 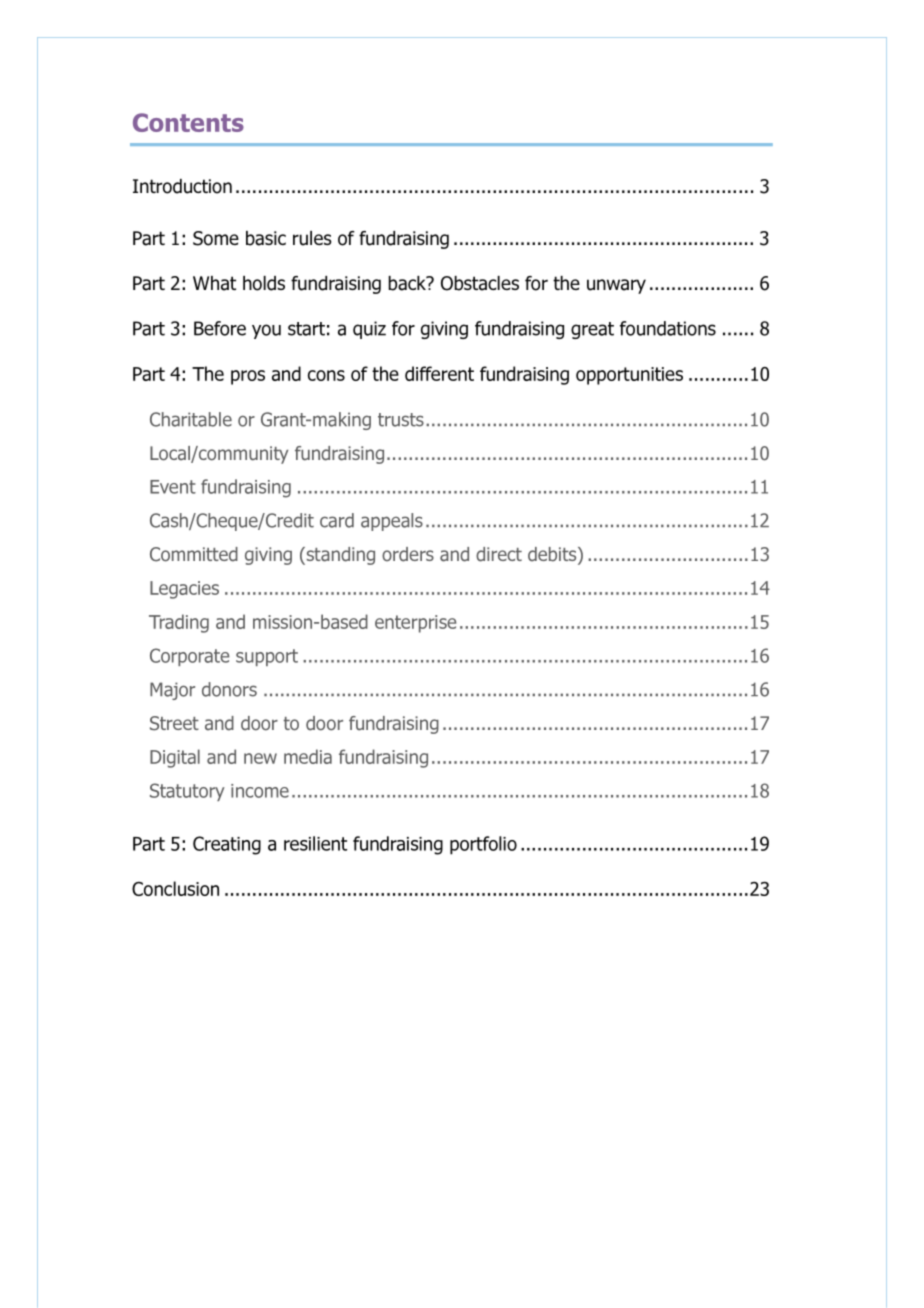 What do you see at coordinates (173, 487) in the screenshot?
I see `Event` at bounding box center [173, 487].
